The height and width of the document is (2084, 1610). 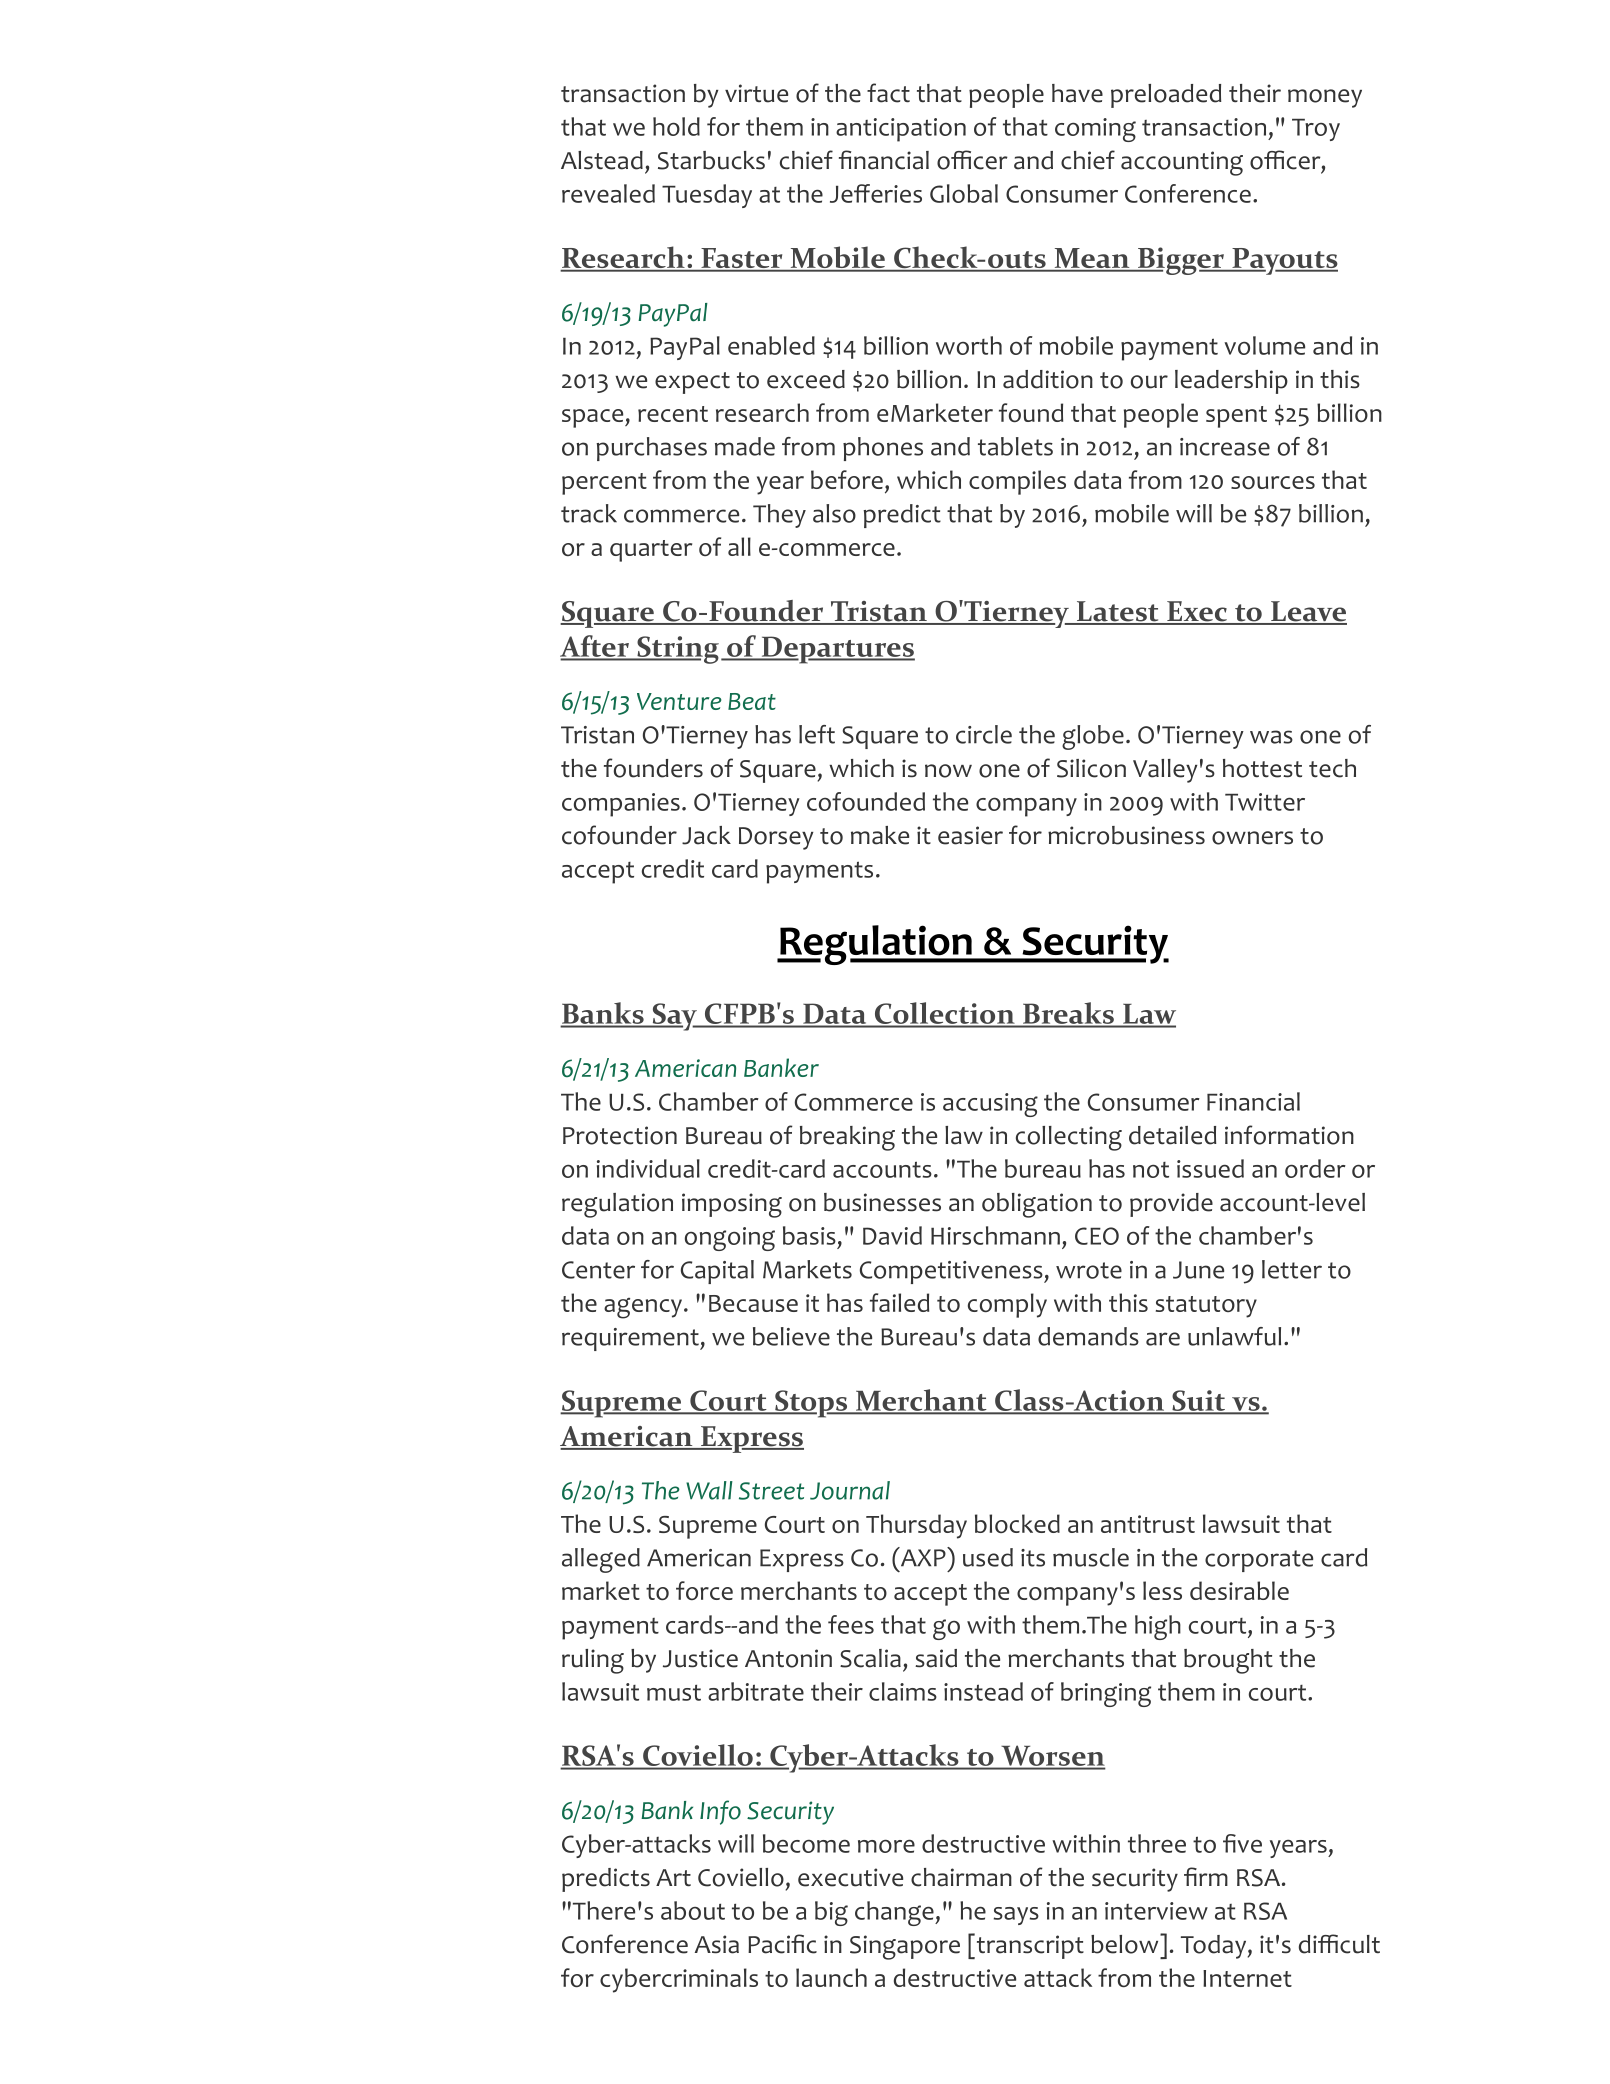 What do you see at coordinates (944, 1014) in the document?
I see `Collection` at bounding box center [944, 1014].
